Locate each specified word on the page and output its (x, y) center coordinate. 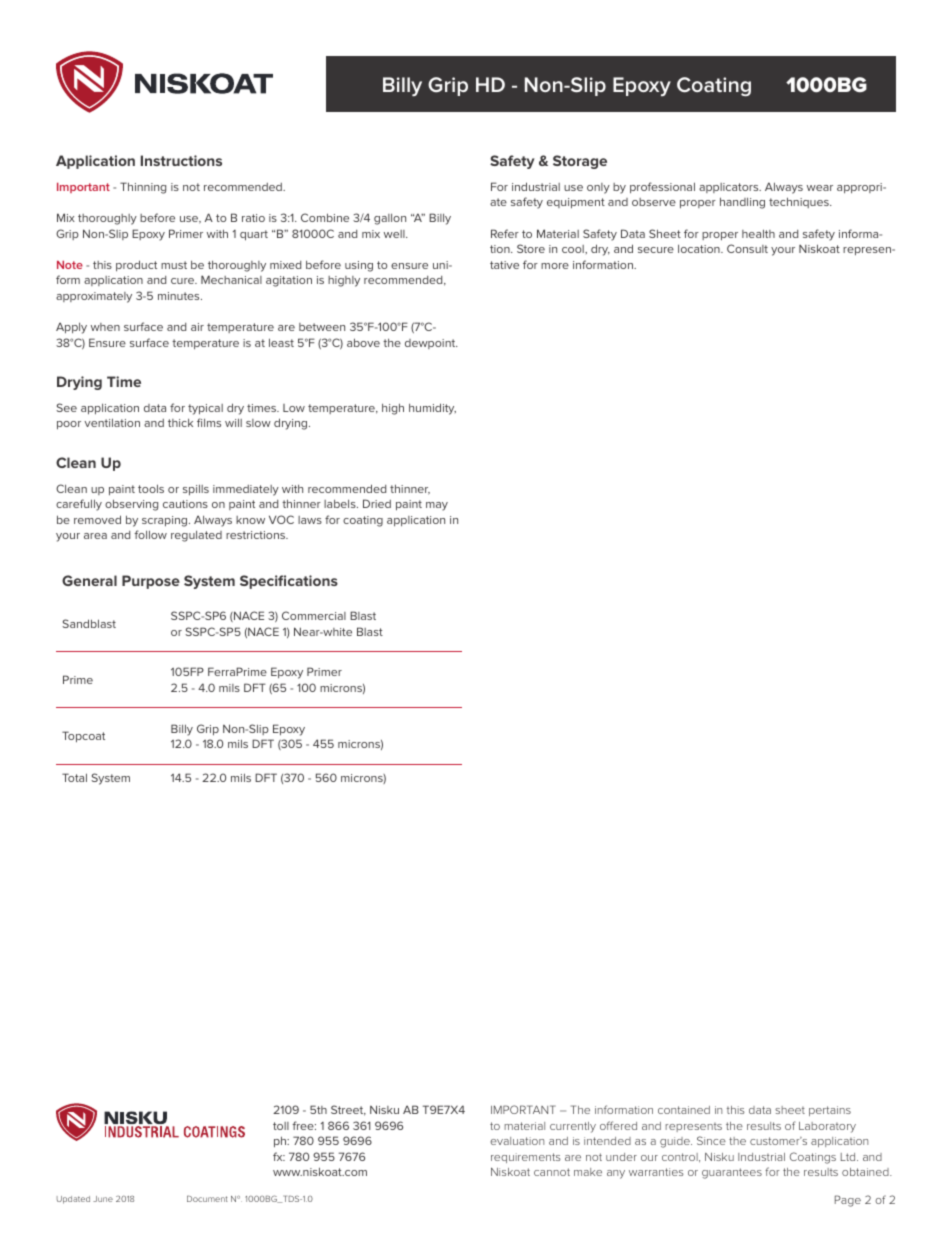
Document (207, 1199)
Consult (747, 248)
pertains (830, 1111)
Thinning (143, 188)
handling (742, 203)
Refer (505, 233)
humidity (432, 409)
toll (281, 1126)
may (437, 506)
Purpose (151, 582)
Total (74, 777)
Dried (377, 503)
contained (684, 1110)
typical (205, 409)
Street (348, 1110)
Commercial (314, 615)
